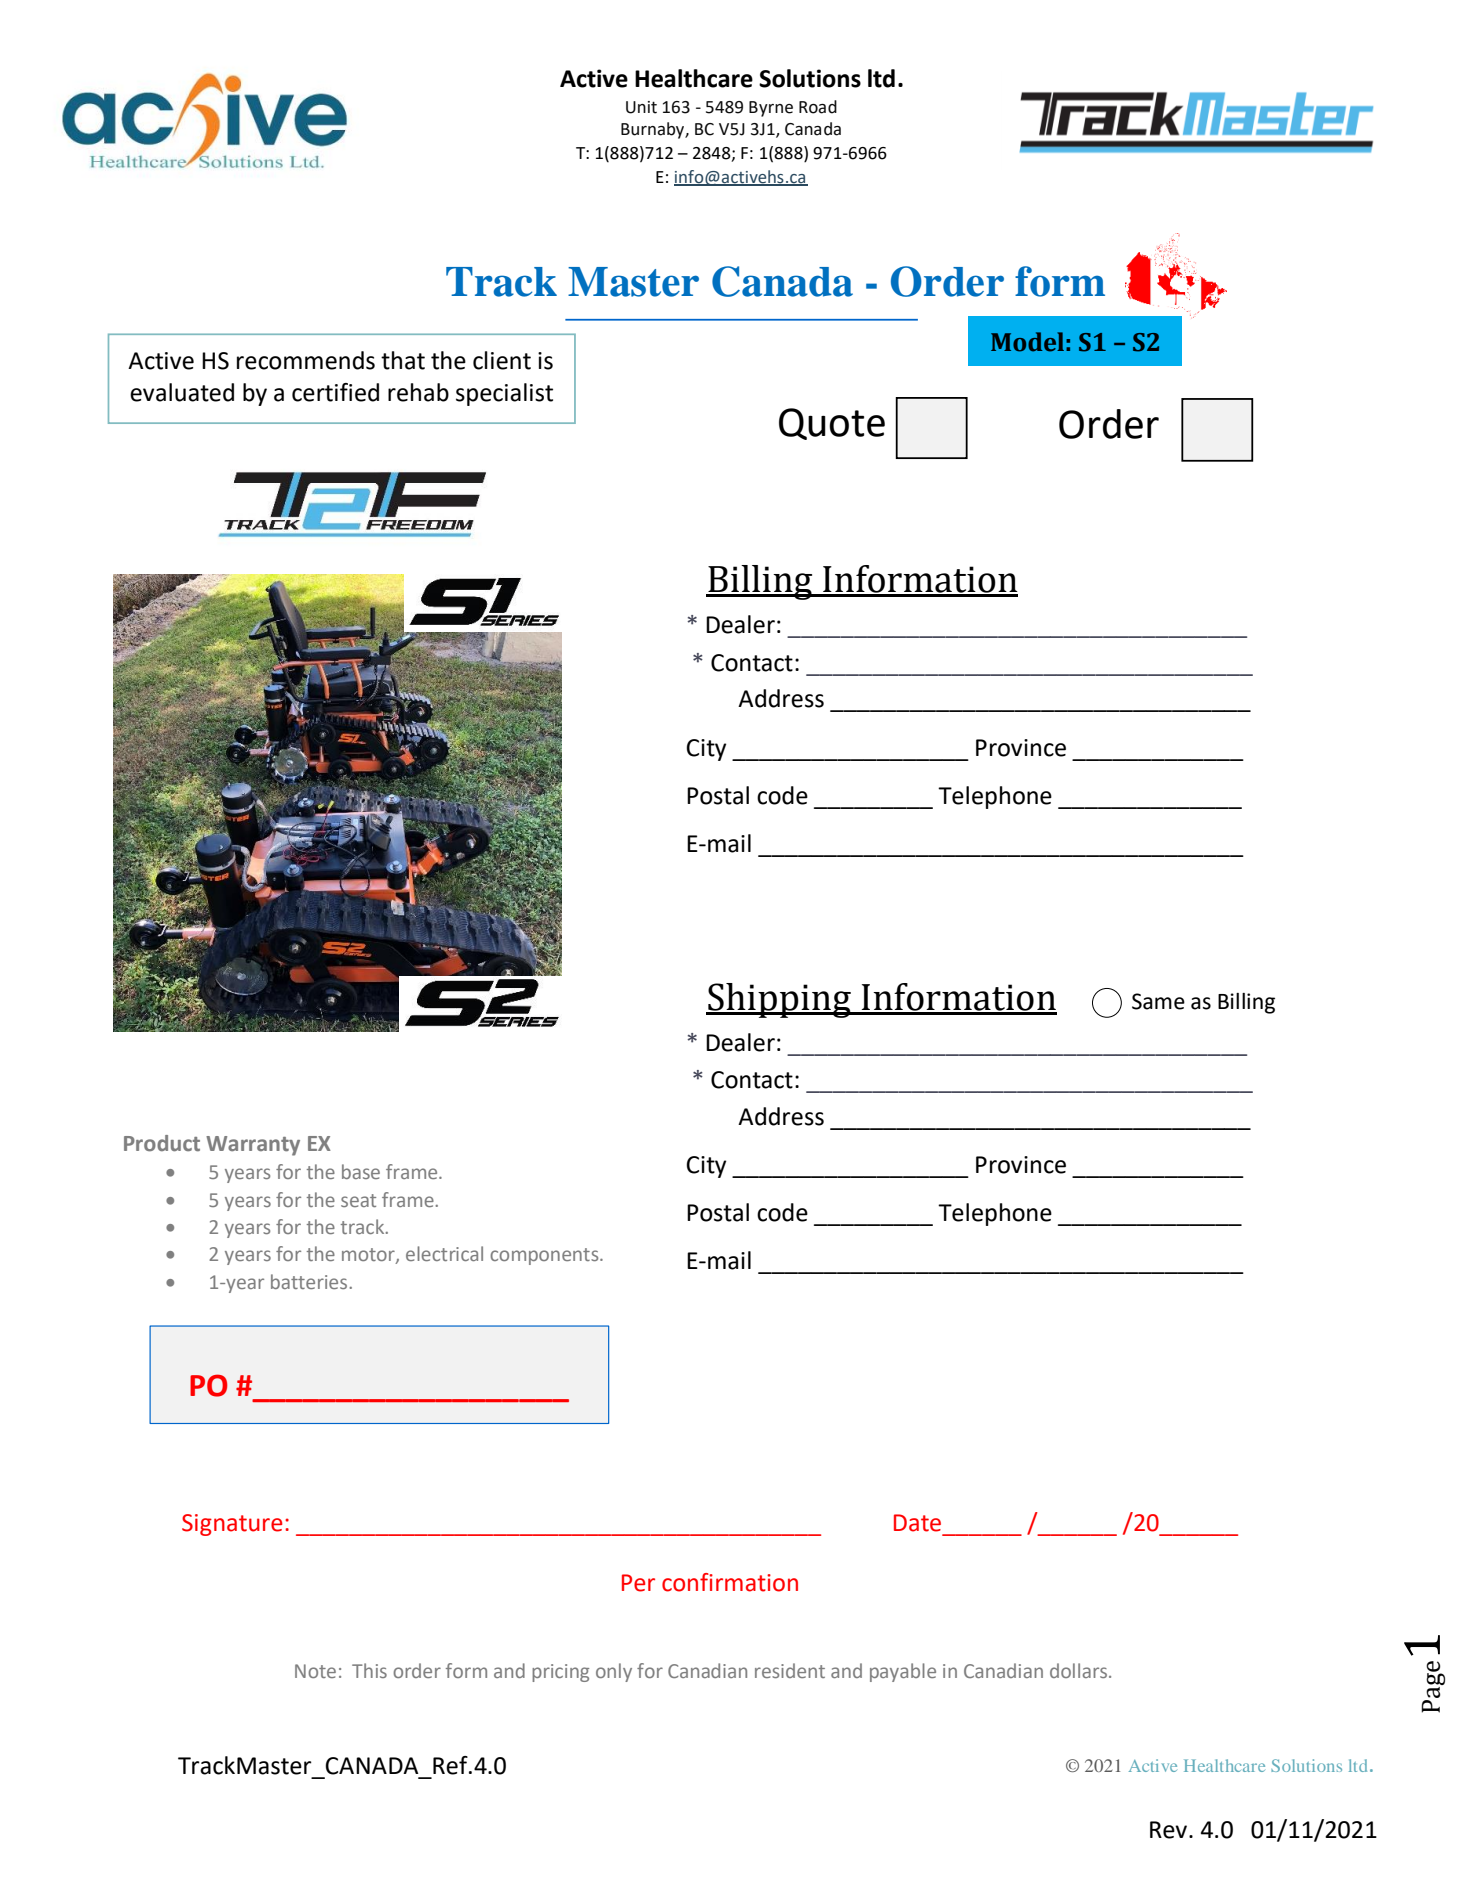  Describe the element at coordinates (614, 1672) in the document. I see `only` at that location.
